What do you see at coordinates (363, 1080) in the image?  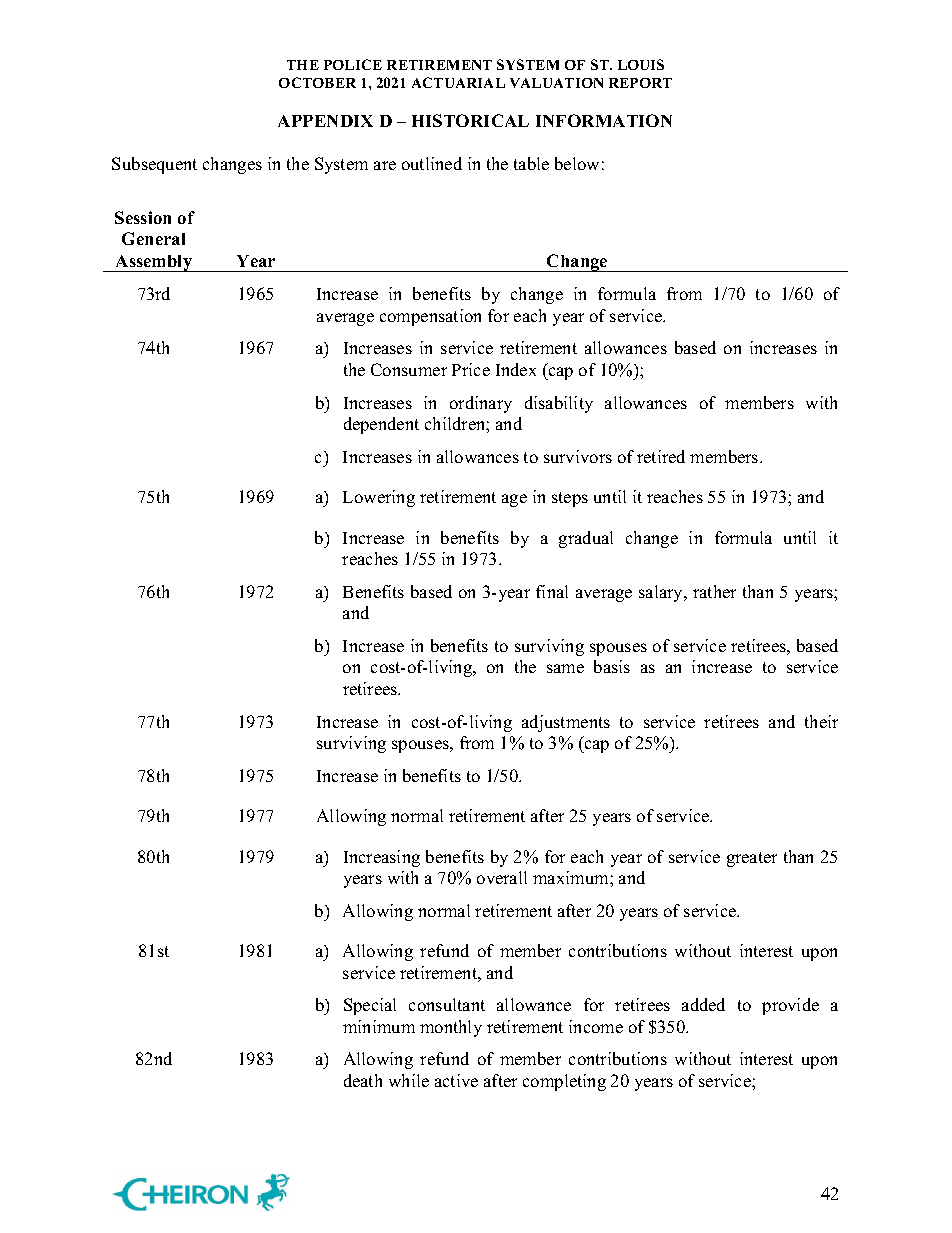 I see `death` at bounding box center [363, 1080].
